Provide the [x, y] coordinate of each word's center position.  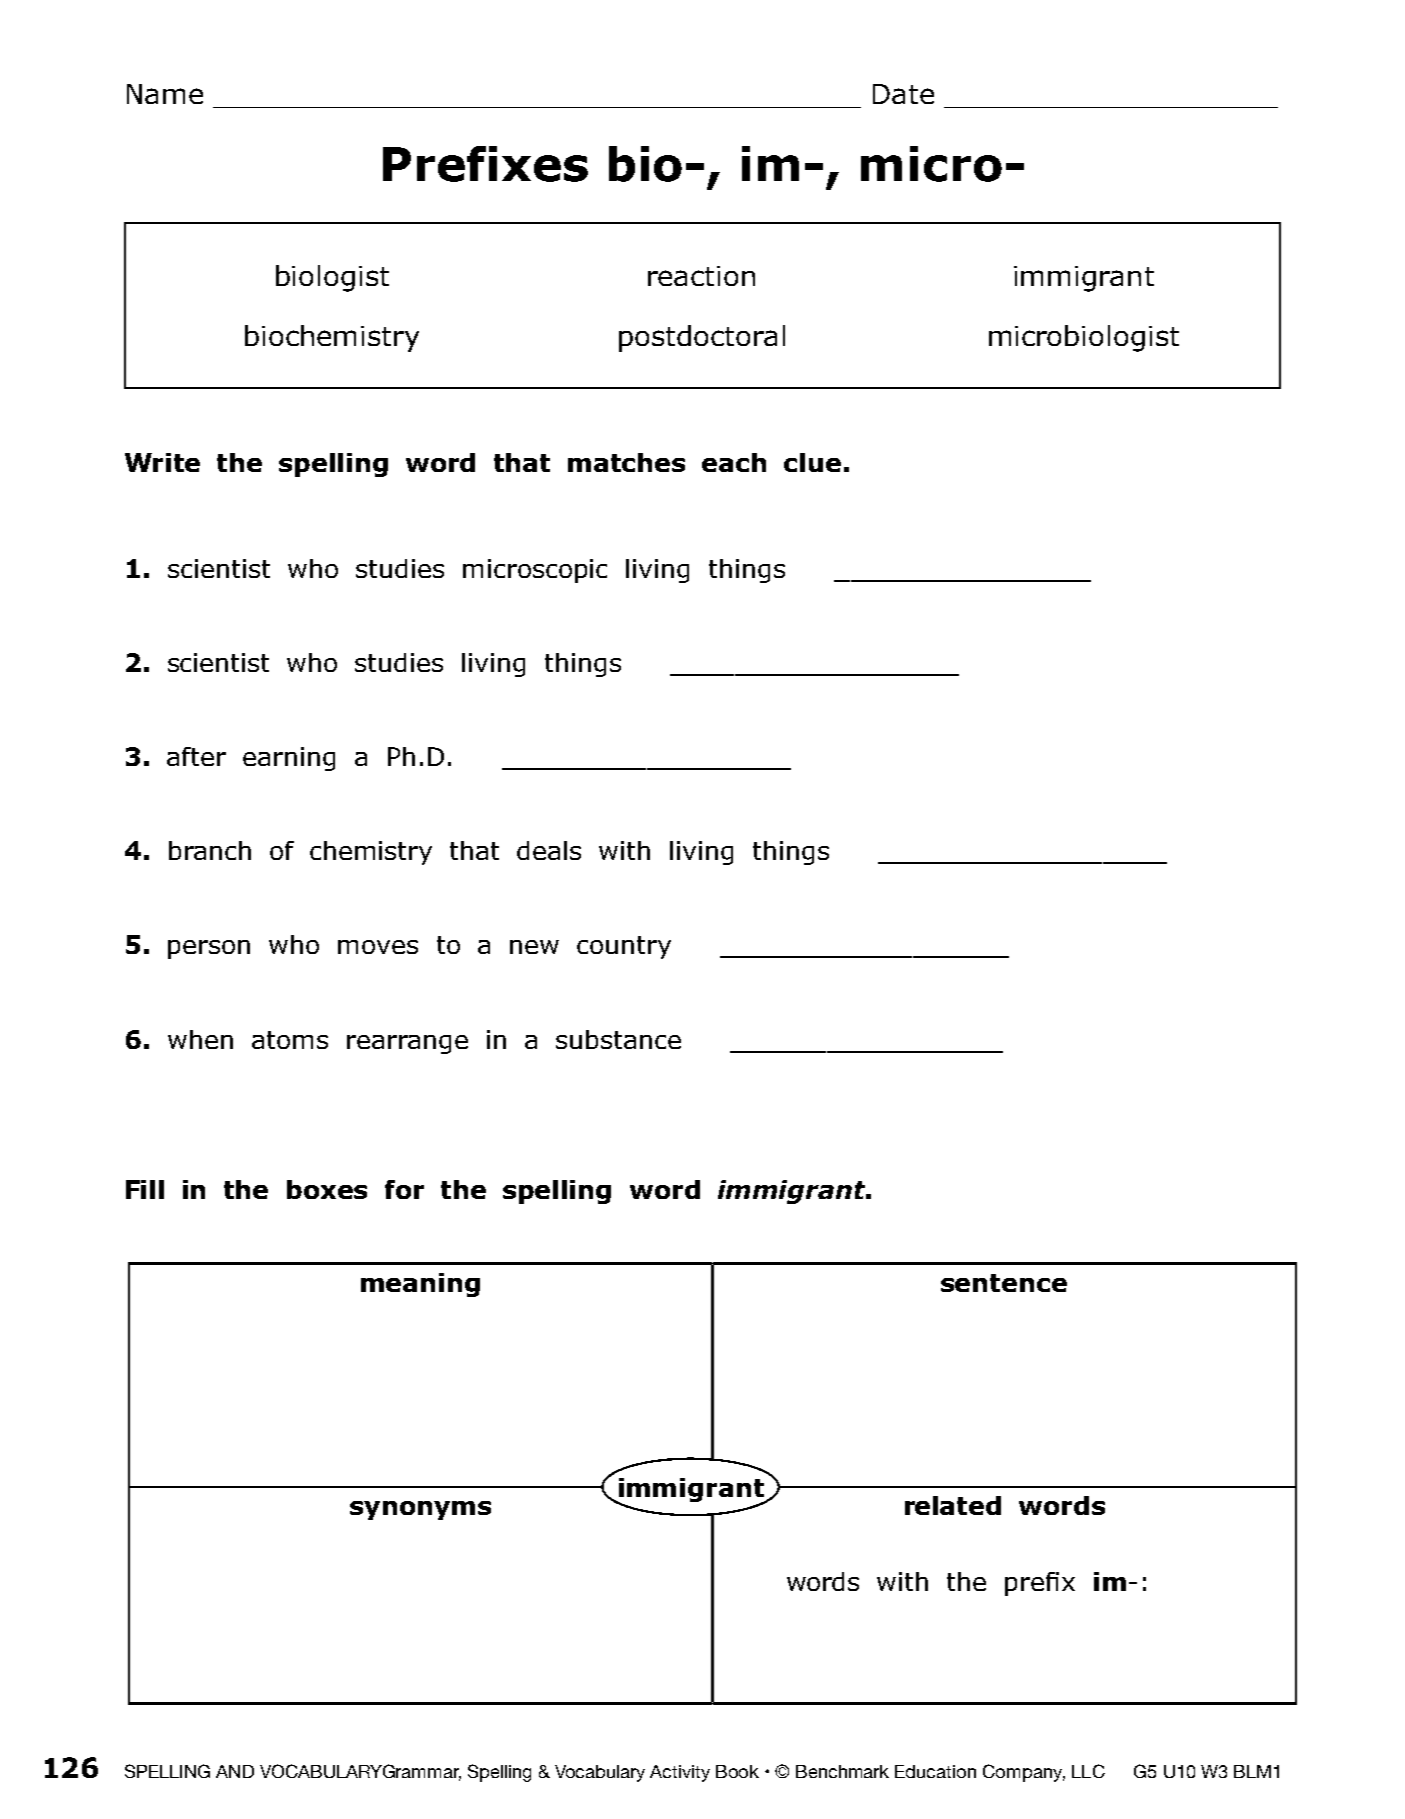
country [624, 947]
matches [626, 462]
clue [812, 462]
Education [935, 1771]
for [404, 1189]
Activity [680, 1773]
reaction [701, 276]
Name [165, 94]
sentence [1004, 1283]
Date [903, 94]
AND [235, 1771]
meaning [420, 1285]
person [209, 949]
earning [289, 759]
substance [618, 1039]
